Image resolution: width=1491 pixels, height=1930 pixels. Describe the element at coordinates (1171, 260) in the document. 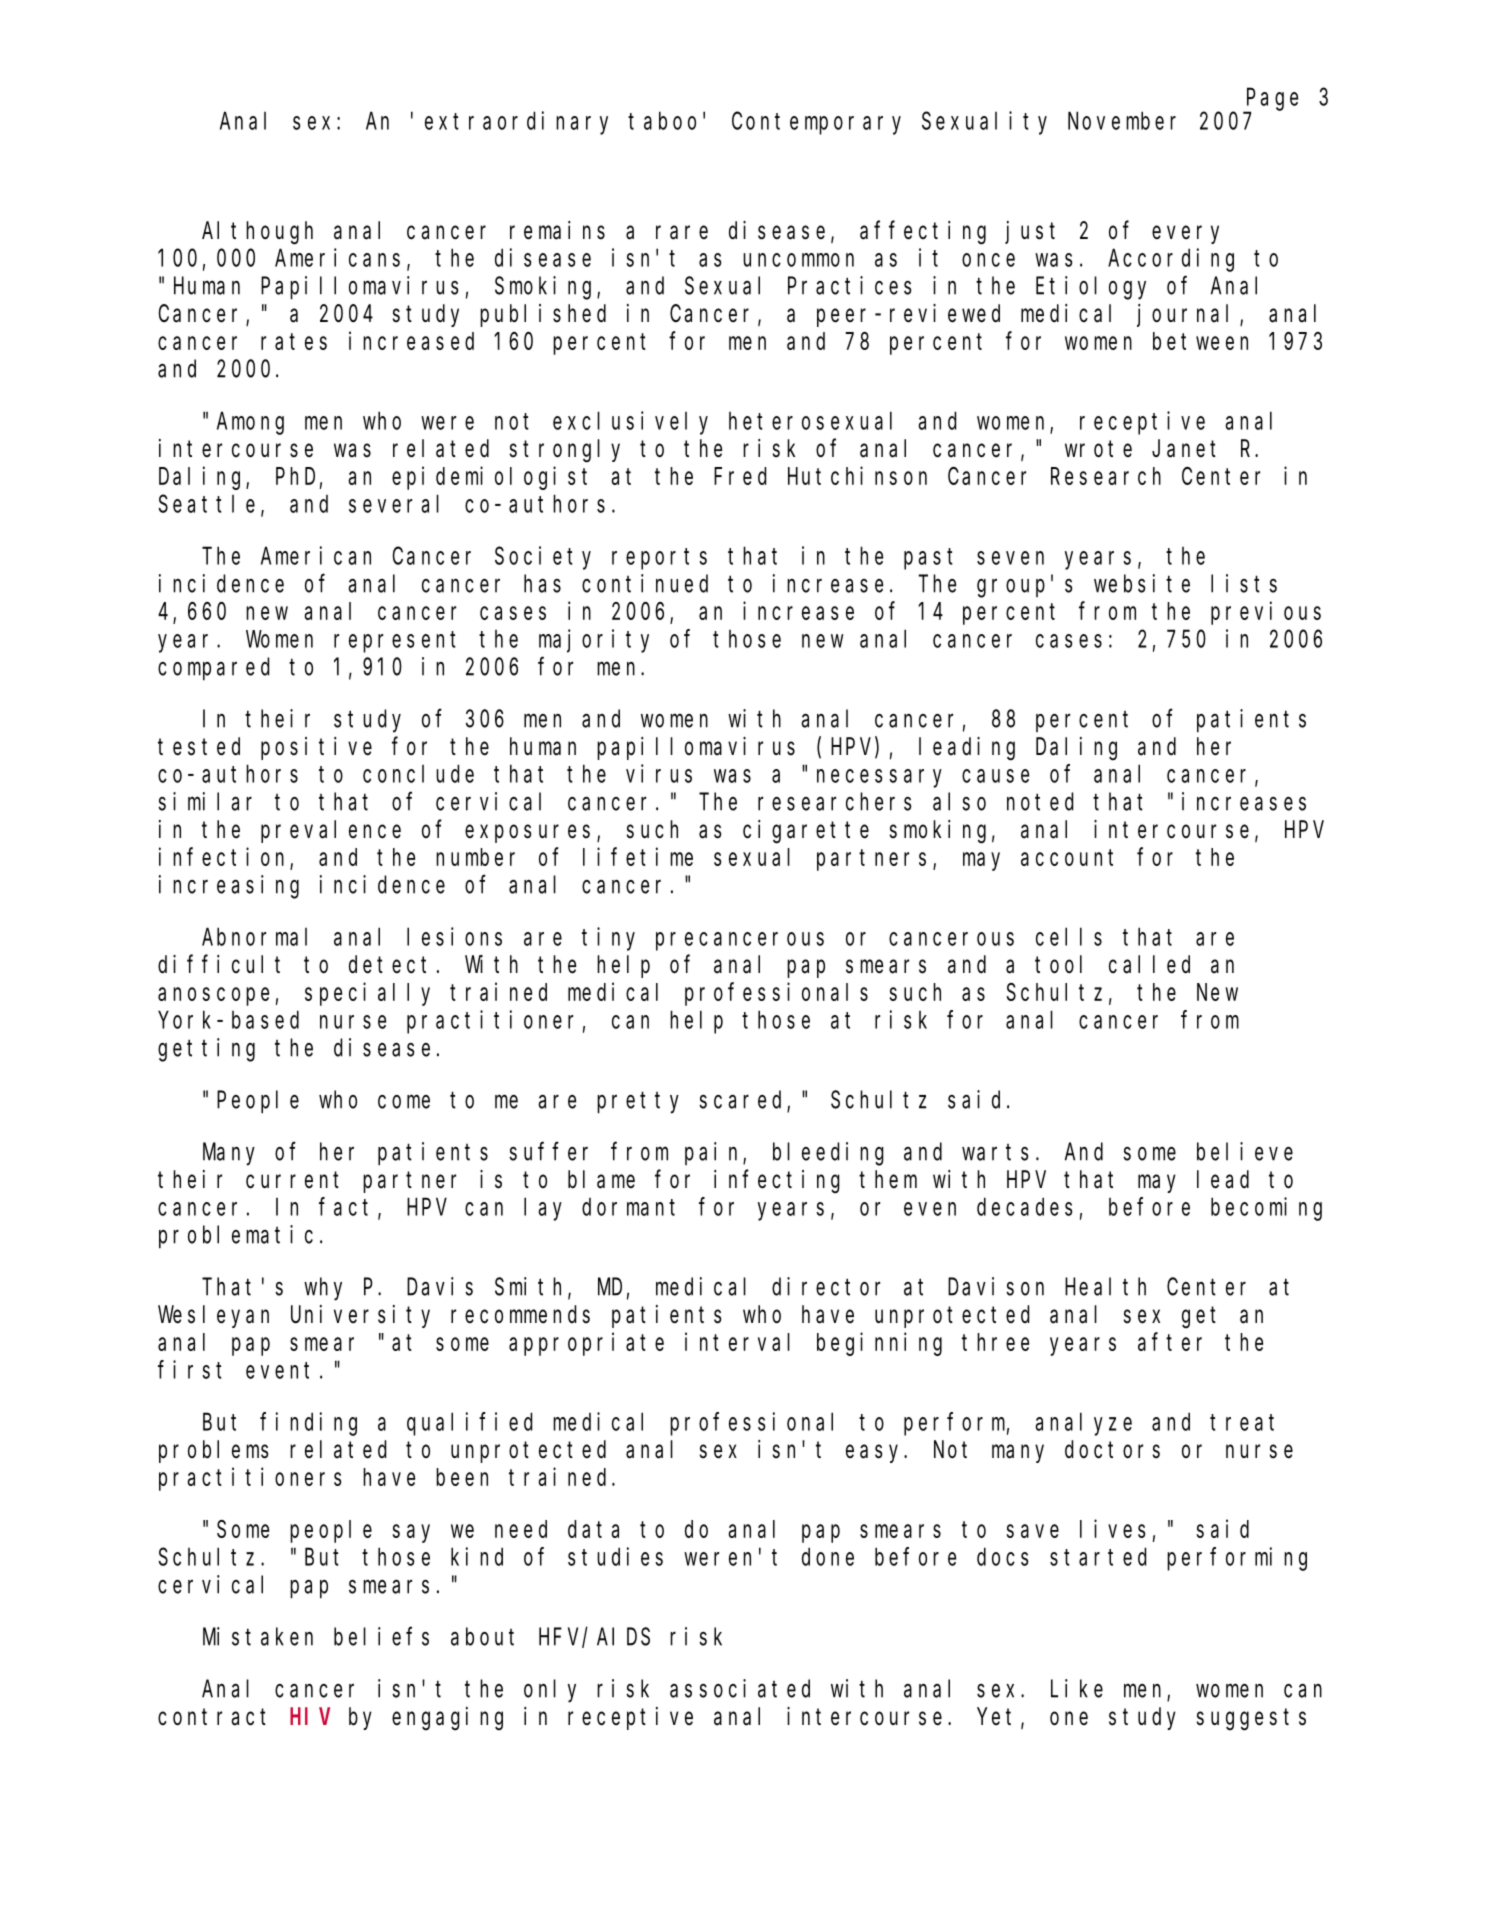

I see `According` at that location.
